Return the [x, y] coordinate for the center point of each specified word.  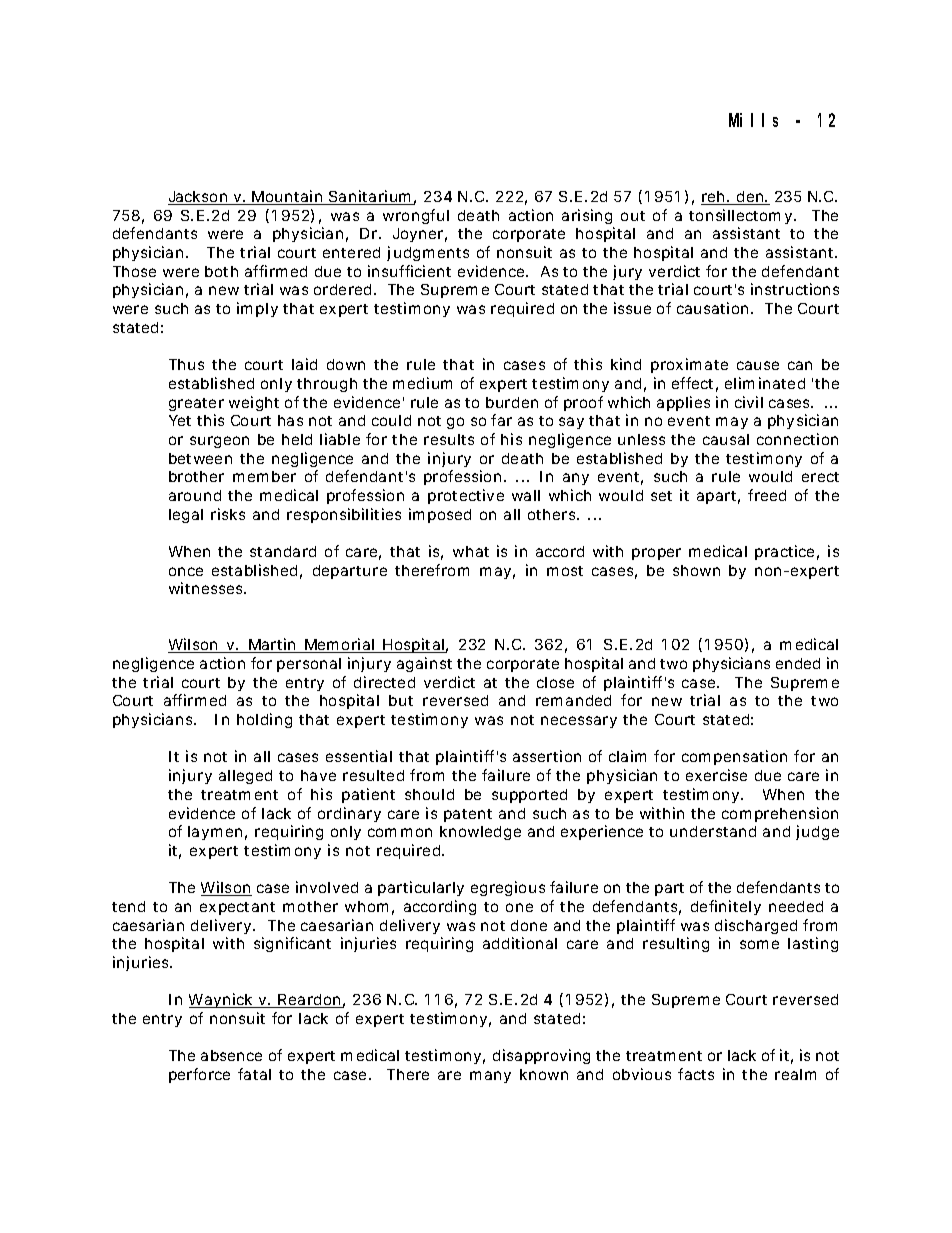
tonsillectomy [740, 216]
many [490, 1077]
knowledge [480, 833]
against [424, 664]
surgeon [219, 442]
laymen [215, 833]
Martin [272, 645]
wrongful [416, 216]
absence [231, 1055]
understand [713, 831]
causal [726, 439]
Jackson [198, 198]
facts [696, 1074]
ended [798, 663]
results [449, 439]
